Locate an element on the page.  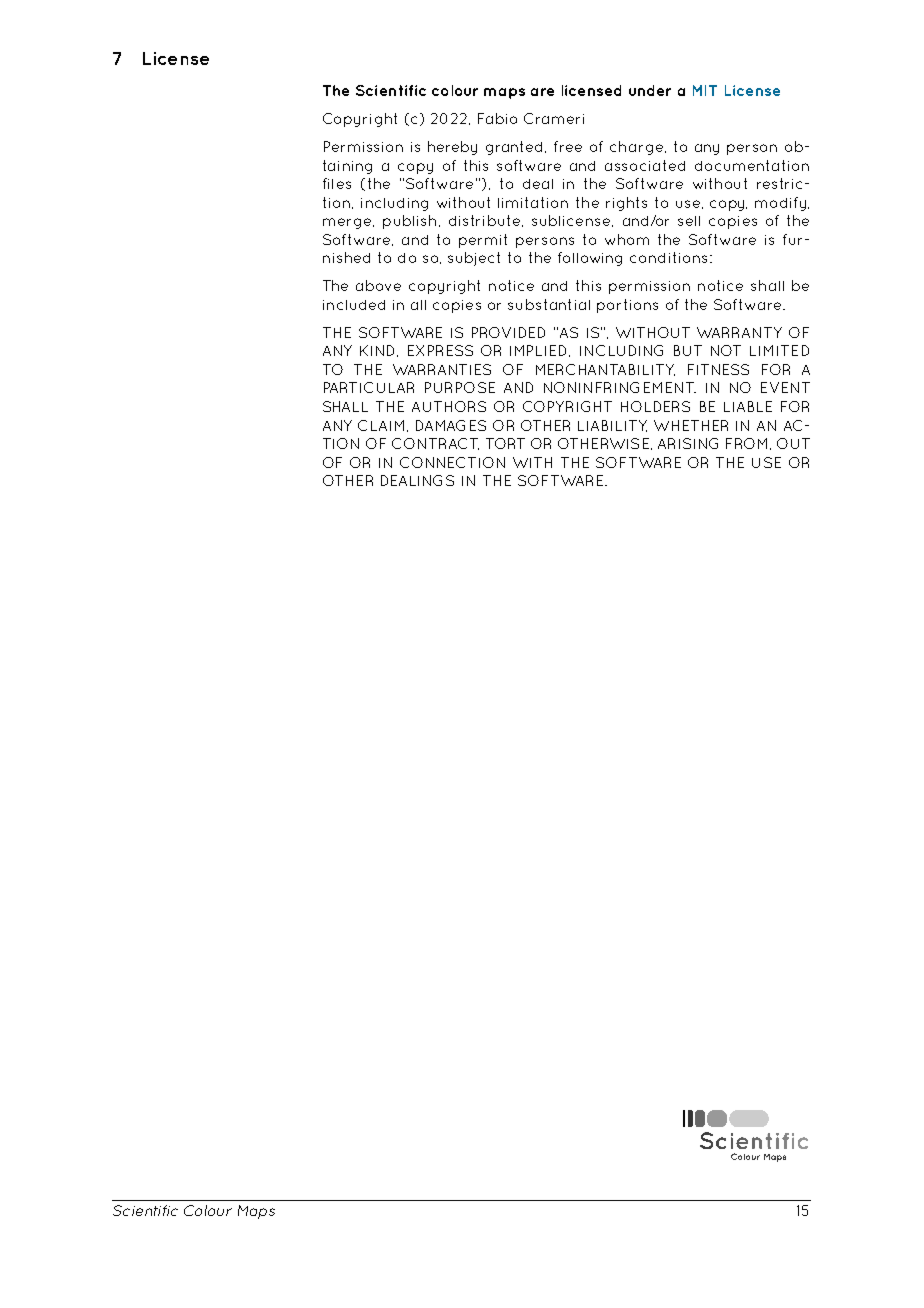
CLAIM is located at coordinates (381, 425).
